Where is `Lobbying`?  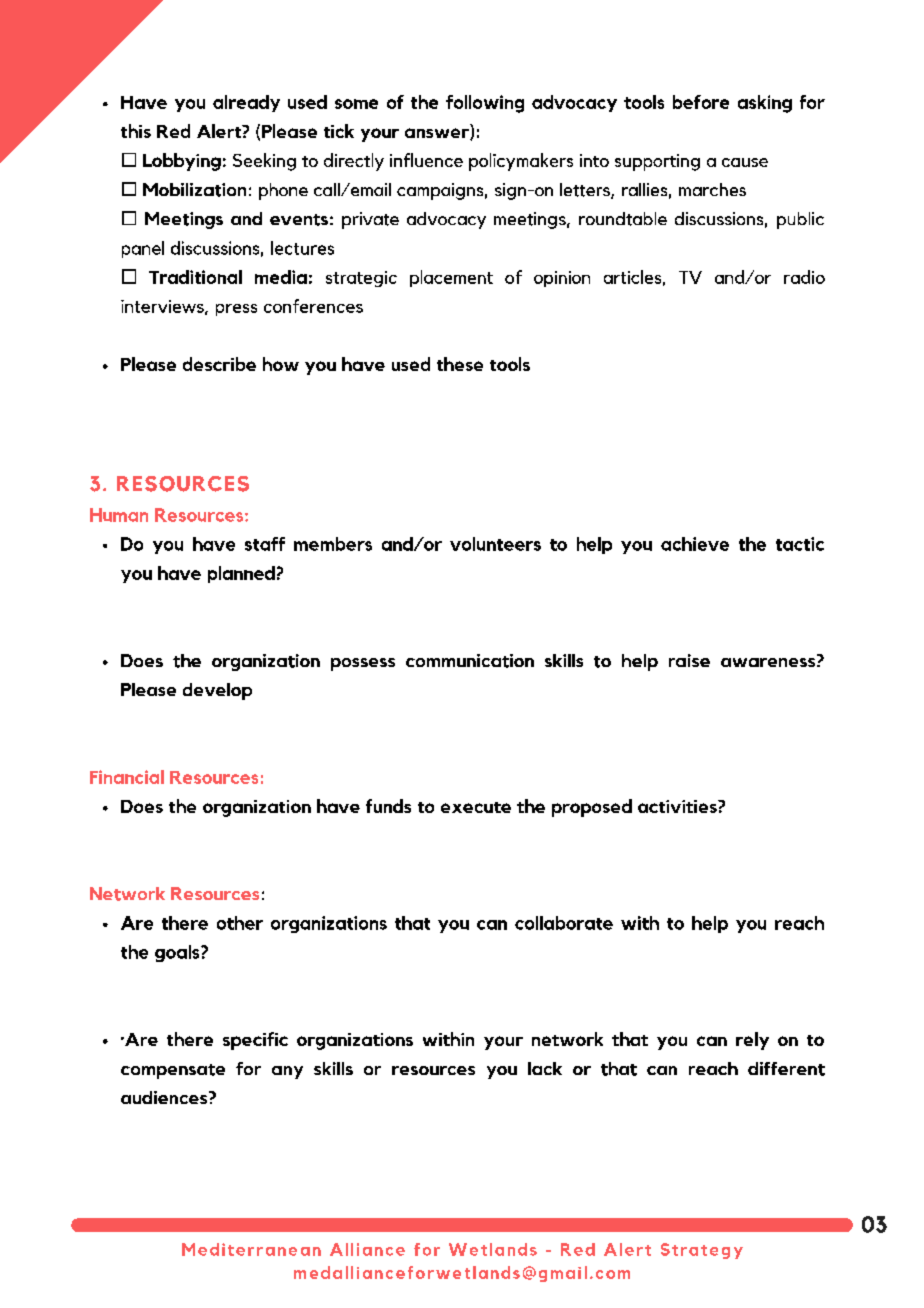 Lobbying is located at coordinates (182, 162).
